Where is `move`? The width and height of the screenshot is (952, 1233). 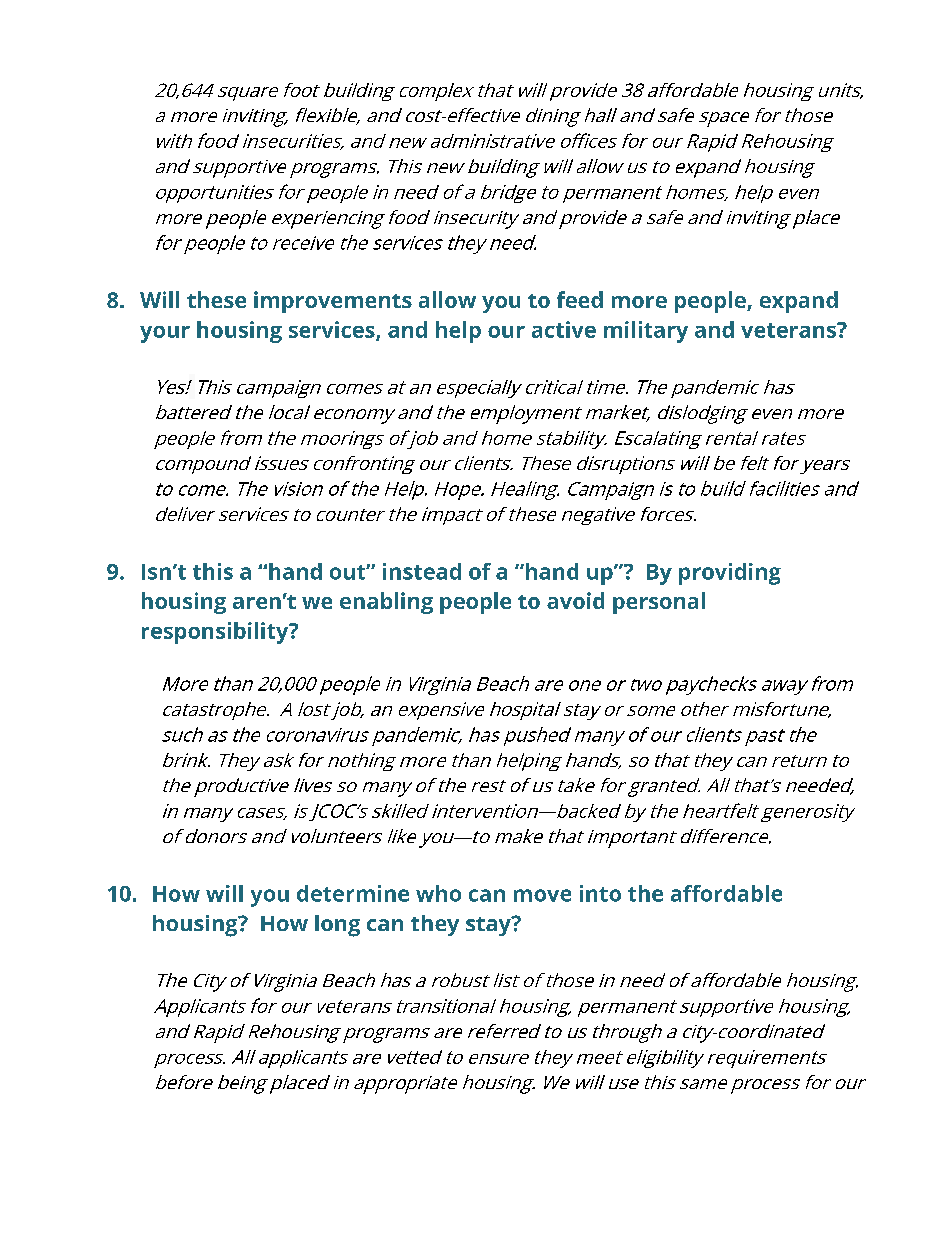
move is located at coordinates (542, 895).
